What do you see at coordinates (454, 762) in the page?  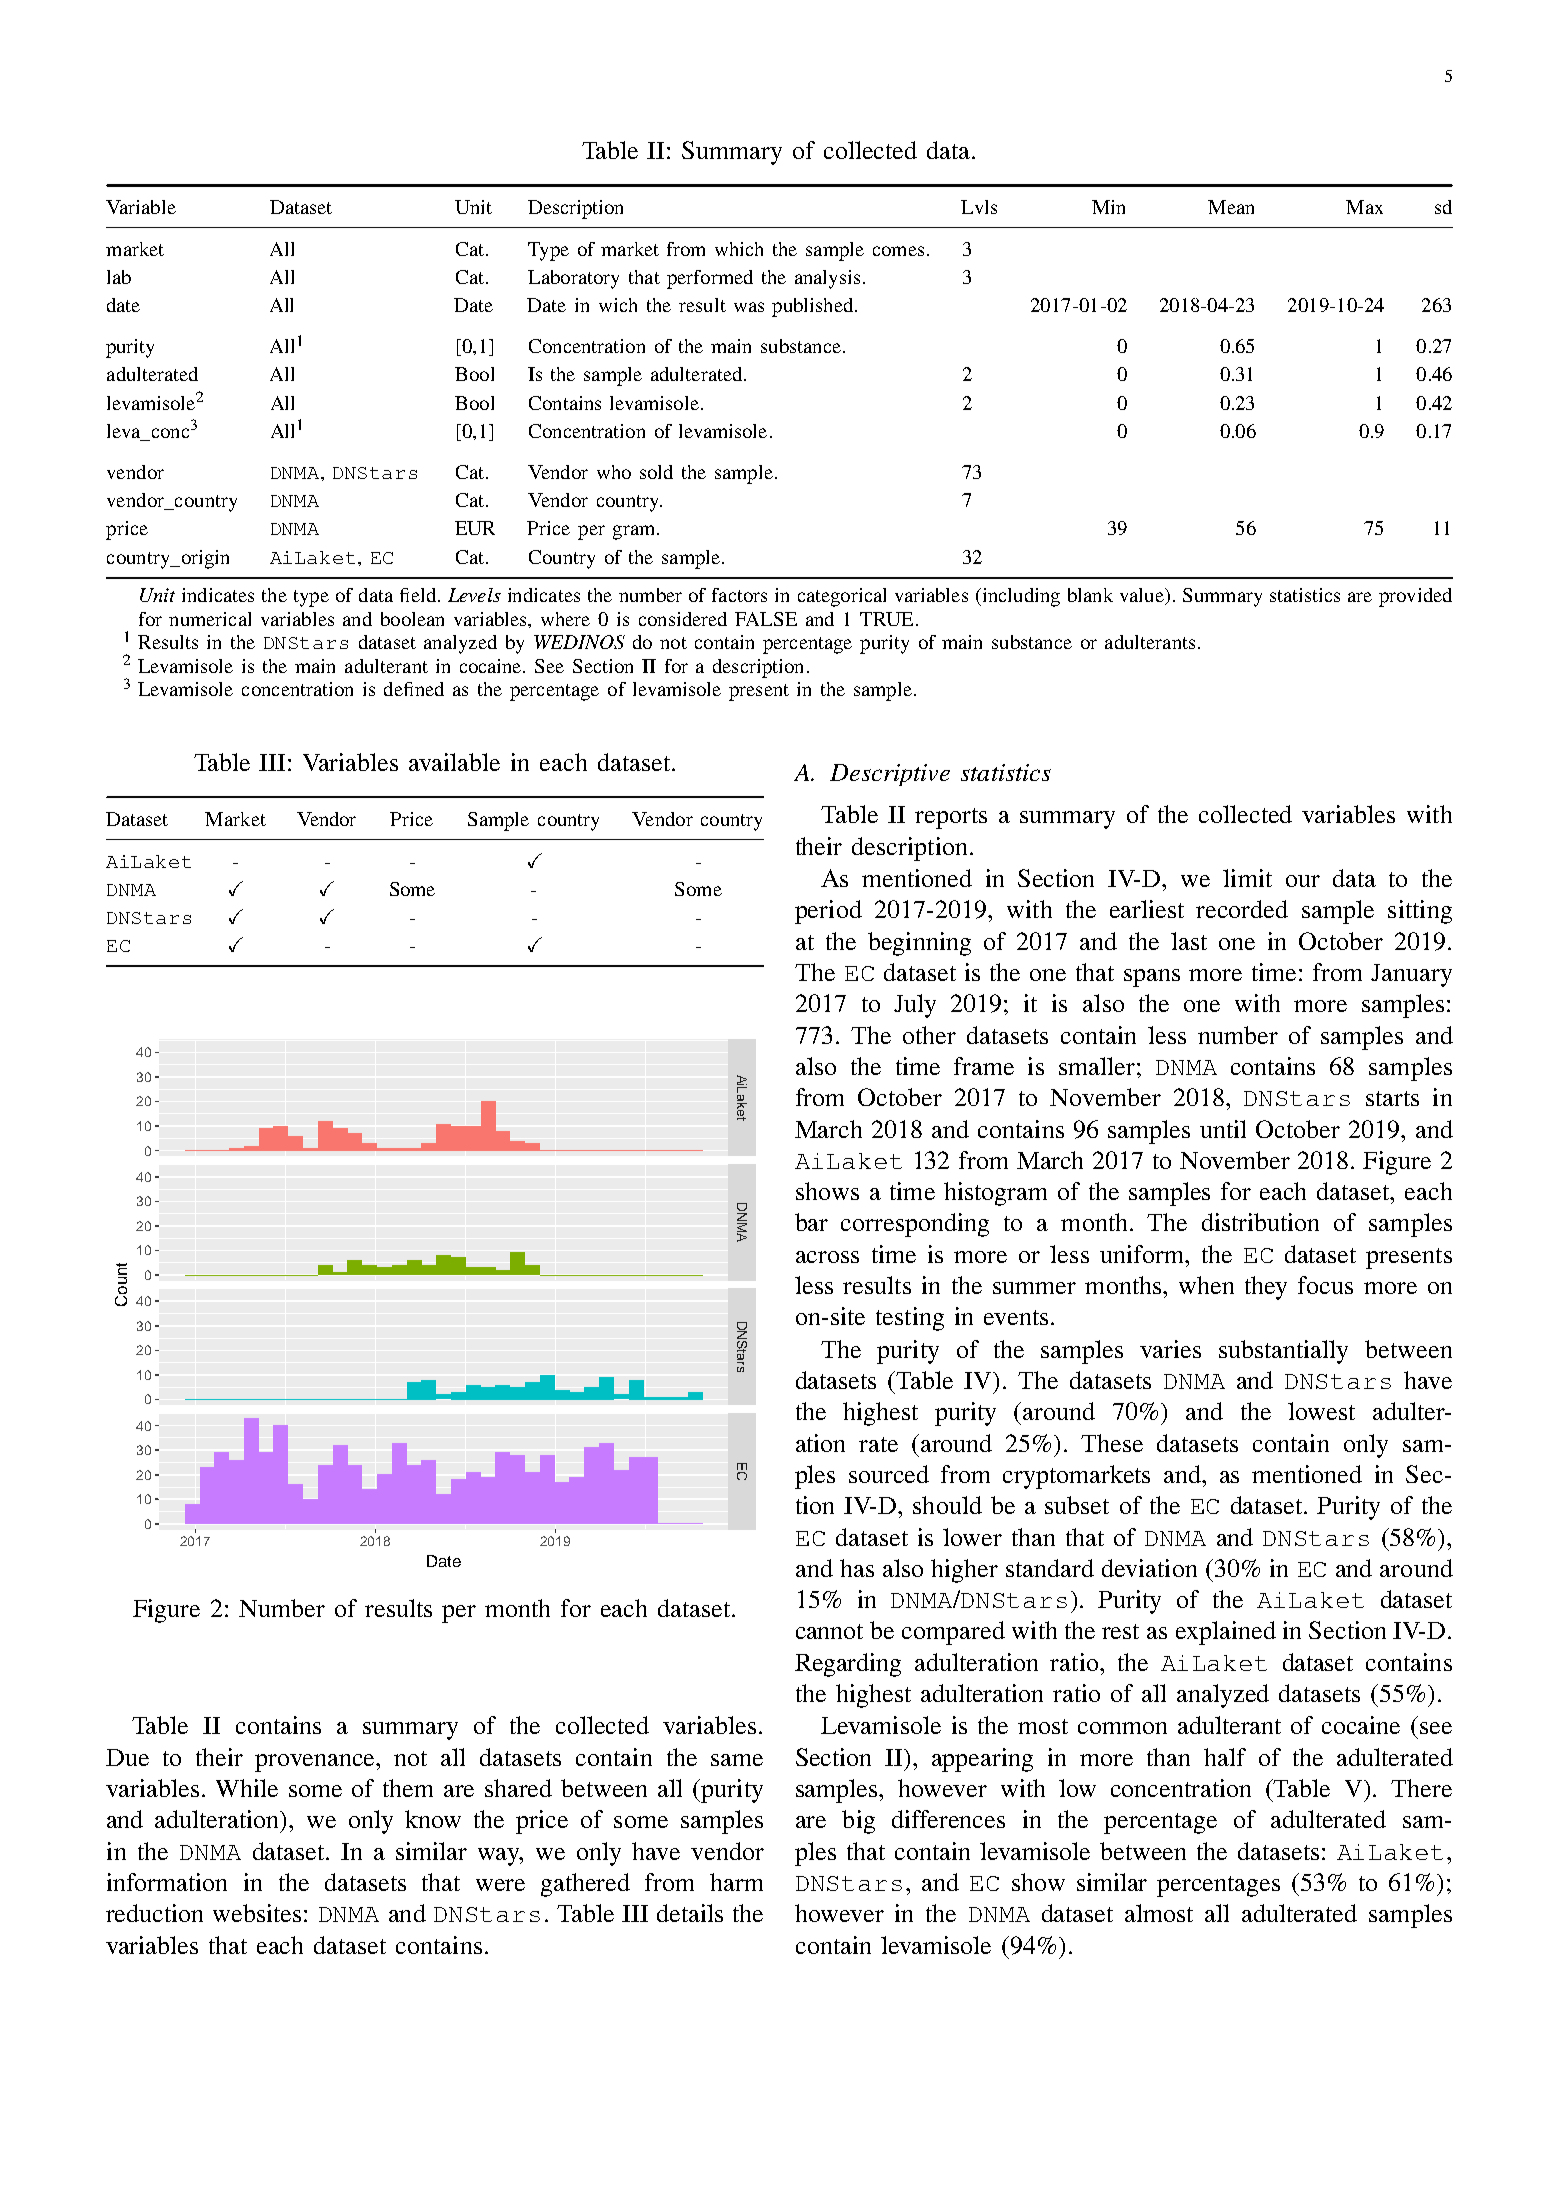 I see `available` at bounding box center [454, 762].
